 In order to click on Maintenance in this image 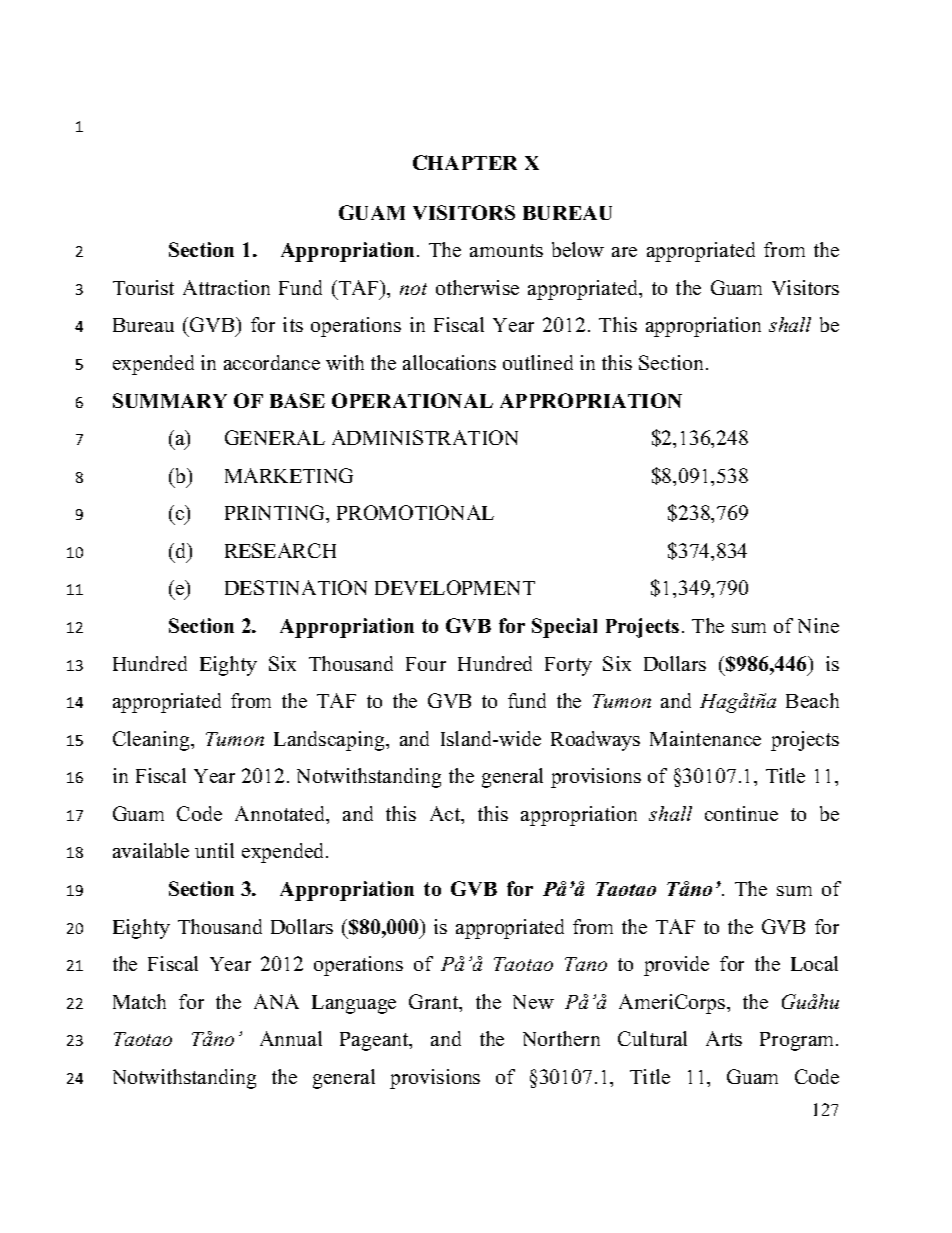, I will do `click(705, 738)`.
